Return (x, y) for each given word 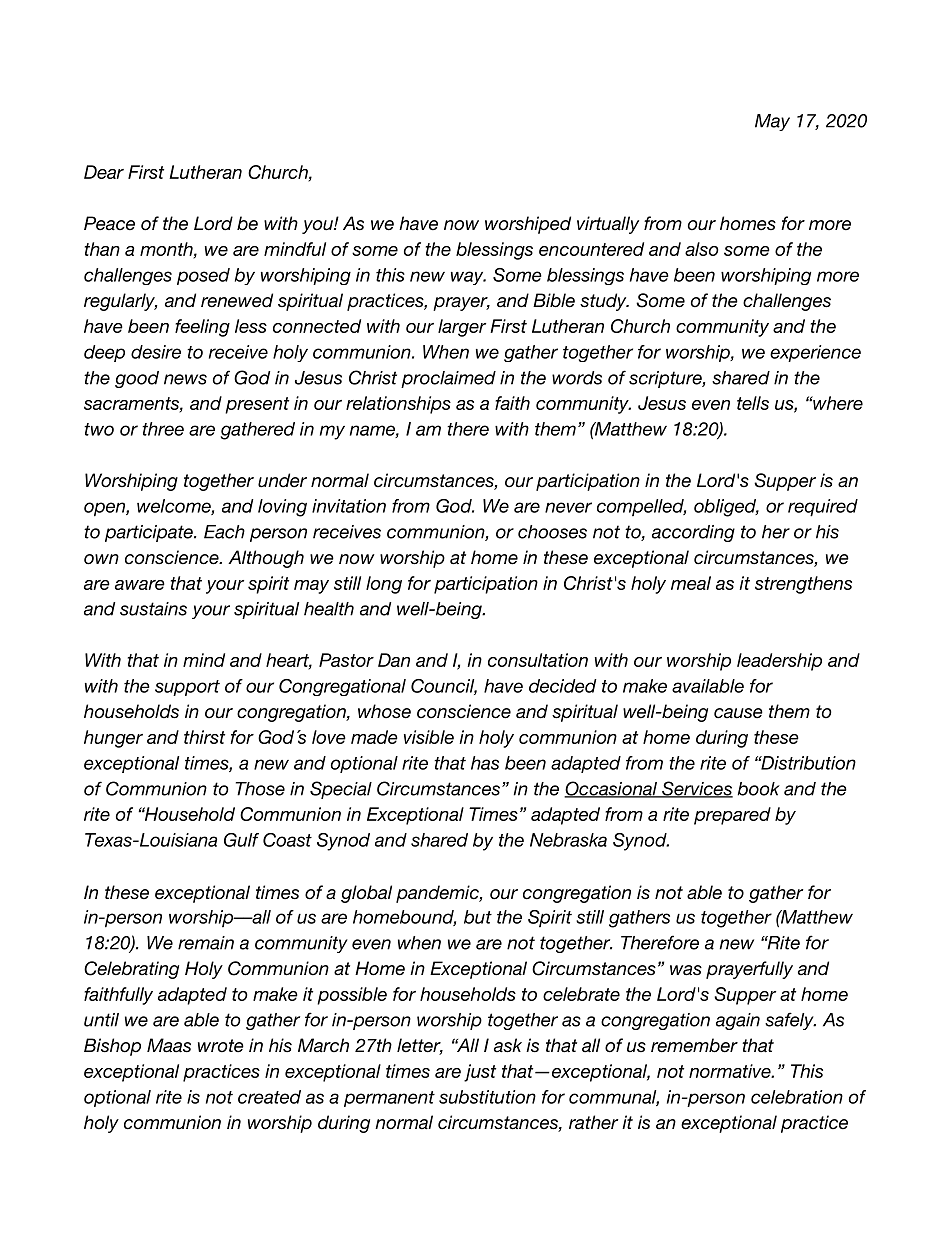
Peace (109, 223)
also (702, 249)
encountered (591, 249)
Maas (169, 1045)
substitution (487, 1097)
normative (730, 1071)
